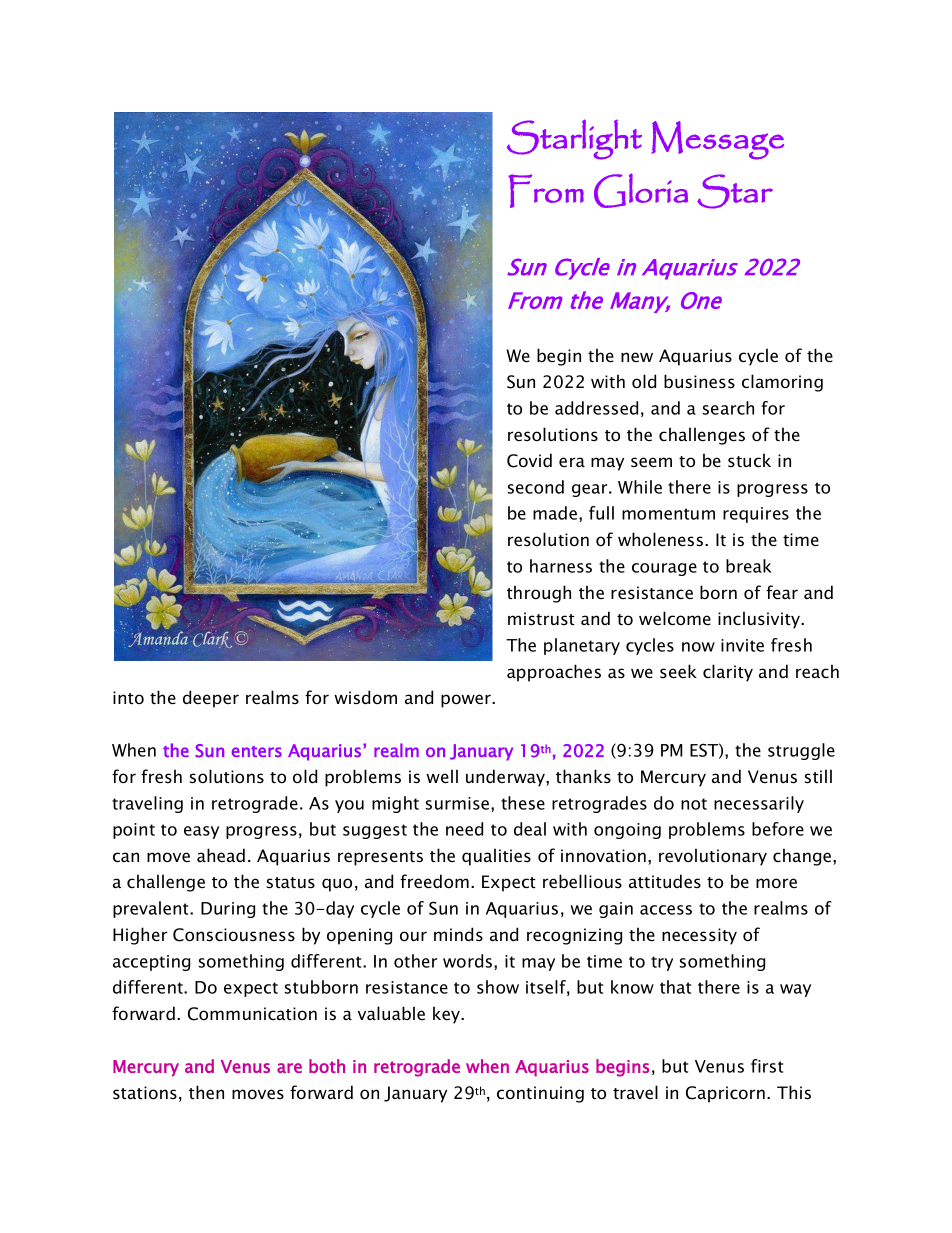 The width and height of the page is (952, 1233). I want to click on enters, so click(256, 751).
